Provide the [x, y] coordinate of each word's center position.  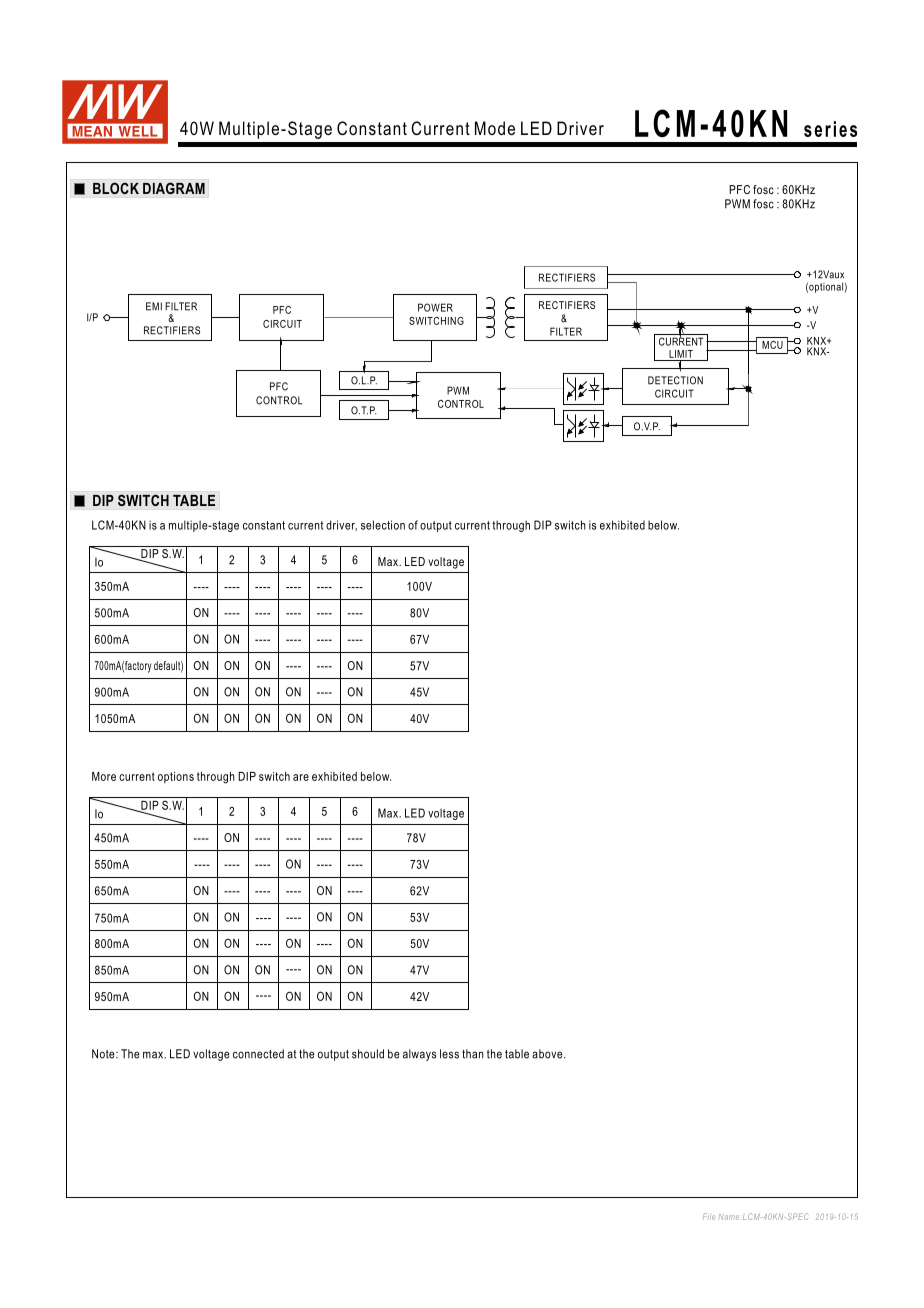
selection [383, 525]
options [176, 777]
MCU [772, 345]
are [301, 777]
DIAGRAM [174, 188]
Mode [495, 128]
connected [258, 1054]
